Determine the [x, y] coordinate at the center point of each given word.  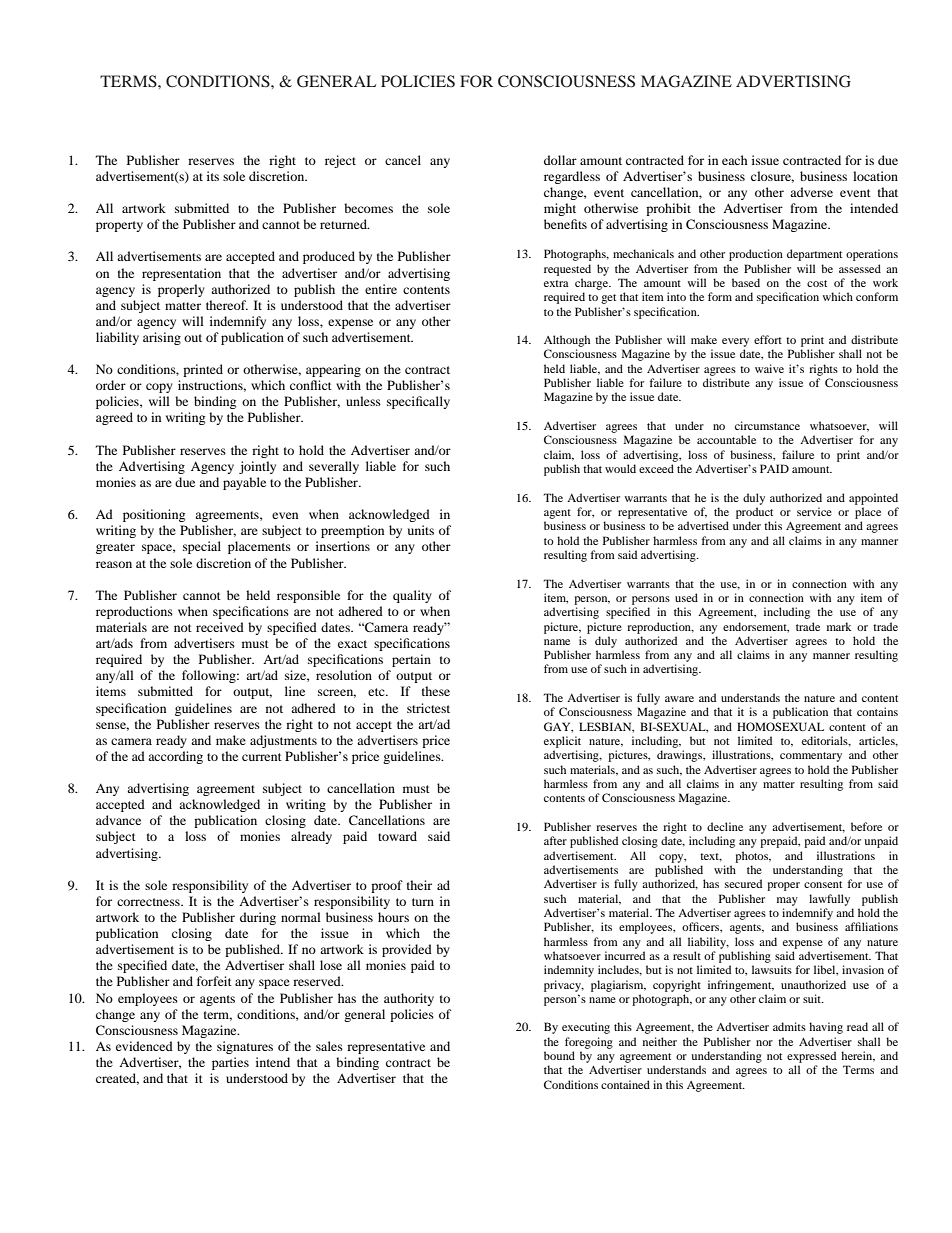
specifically [418, 402]
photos [753, 857]
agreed [114, 418]
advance [118, 820]
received [220, 627]
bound [559, 1055]
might [560, 209]
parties [230, 1063]
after [555, 840]
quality [412, 596]
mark [839, 626]
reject [340, 161]
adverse [811, 192]
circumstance [767, 425]
